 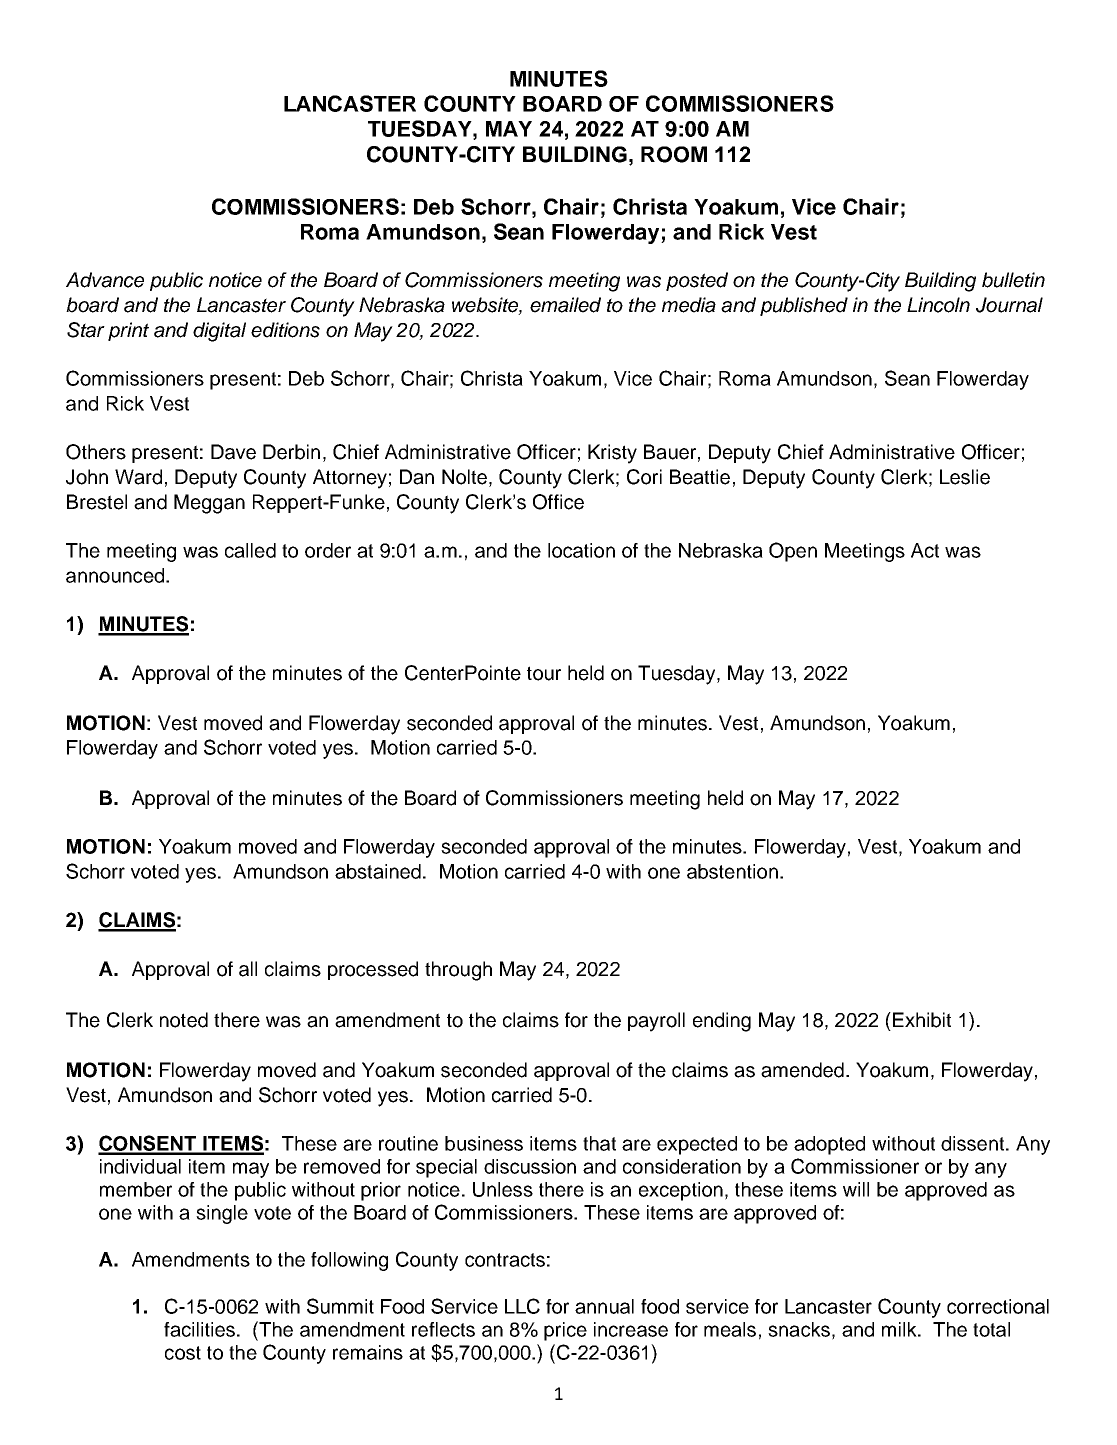 What do you see at coordinates (458, 971) in the document?
I see `through` at bounding box center [458, 971].
